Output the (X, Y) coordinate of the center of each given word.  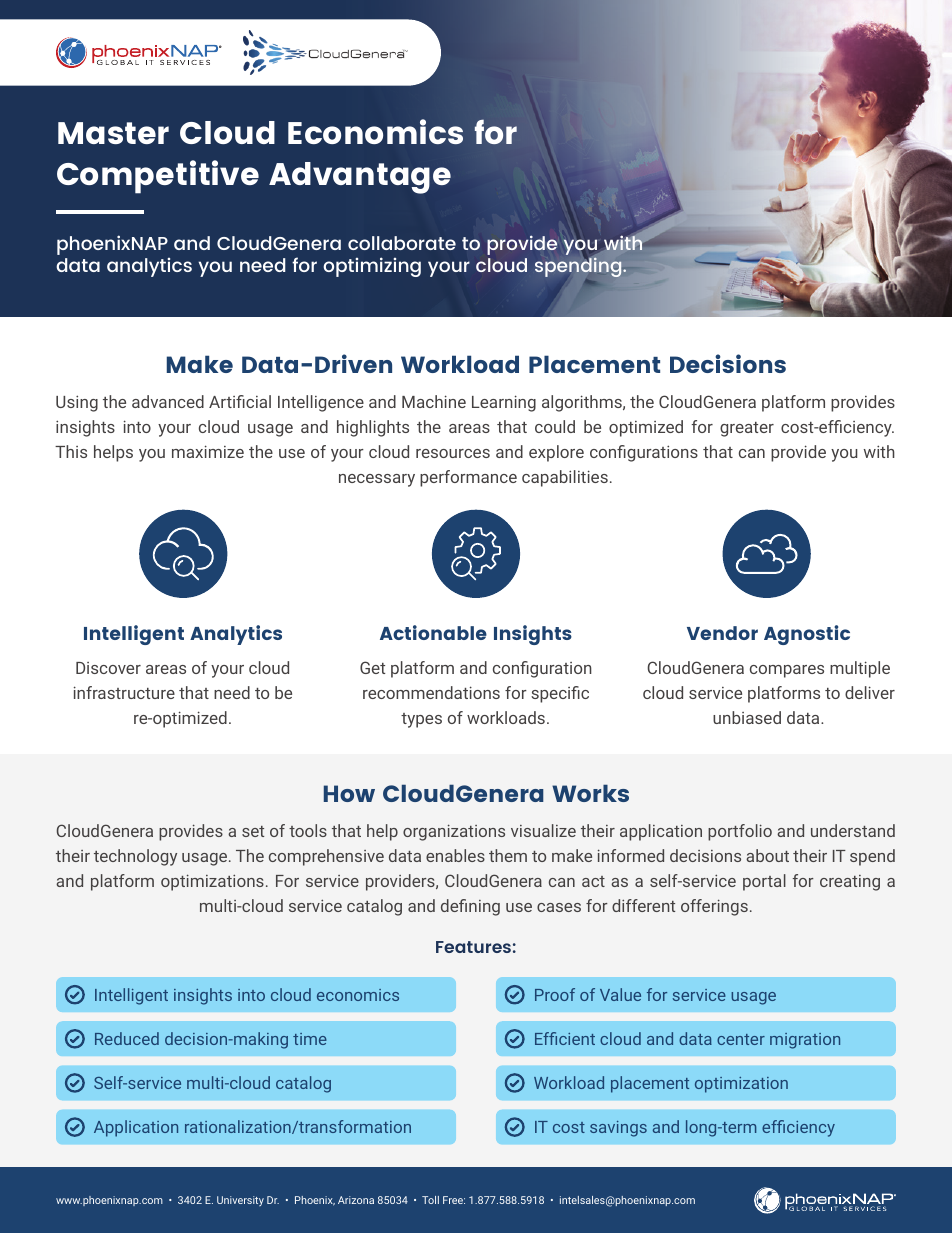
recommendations (431, 692)
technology (135, 857)
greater (747, 429)
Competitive (158, 177)
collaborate (402, 243)
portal (764, 882)
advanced (168, 401)
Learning (504, 403)
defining (470, 907)
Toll (430, 1200)
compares (787, 671)
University (240, 1201)
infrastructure (124, 692)
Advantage (360, 178)
